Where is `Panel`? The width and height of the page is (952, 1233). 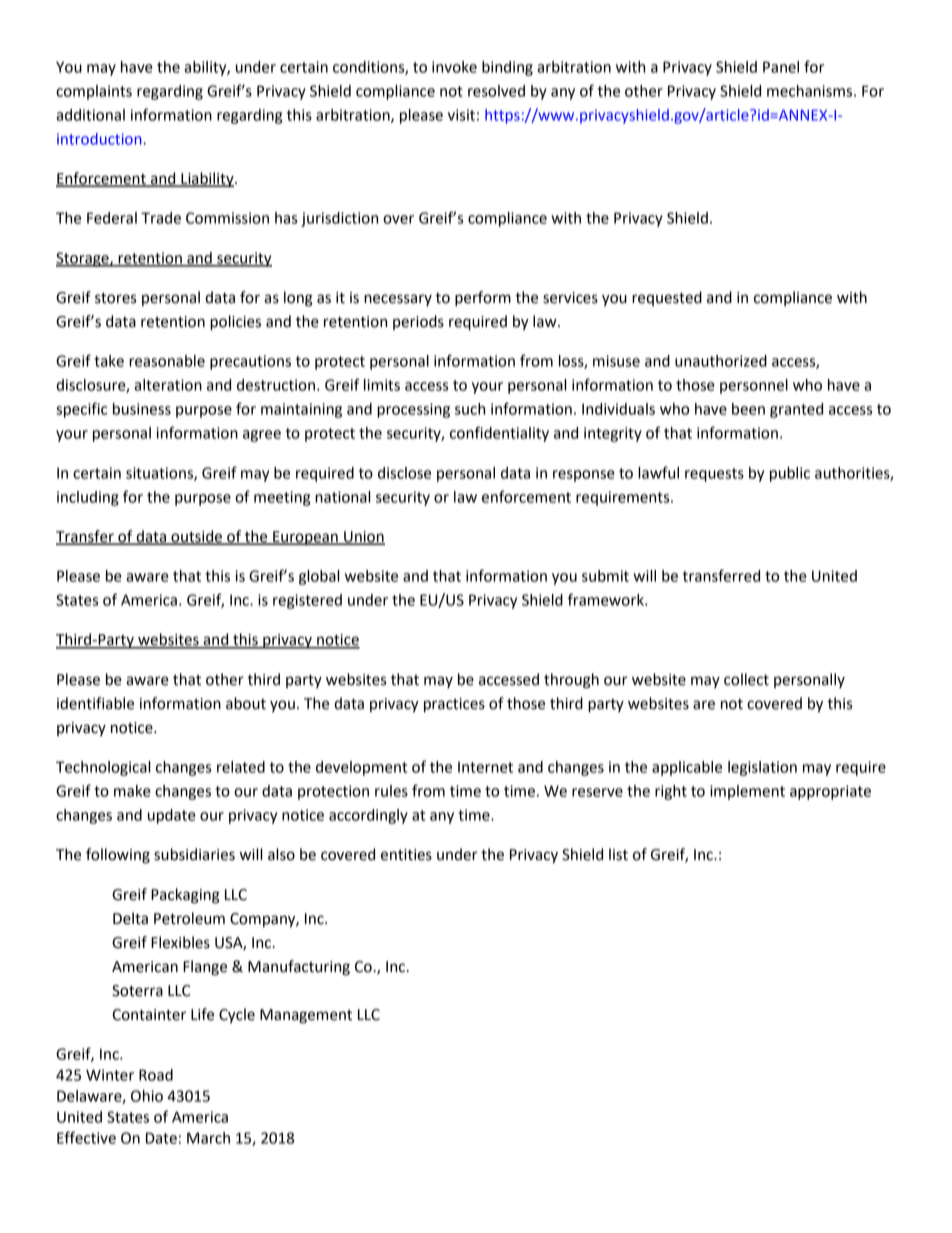 Panel is located at coordinates (781, 67).
